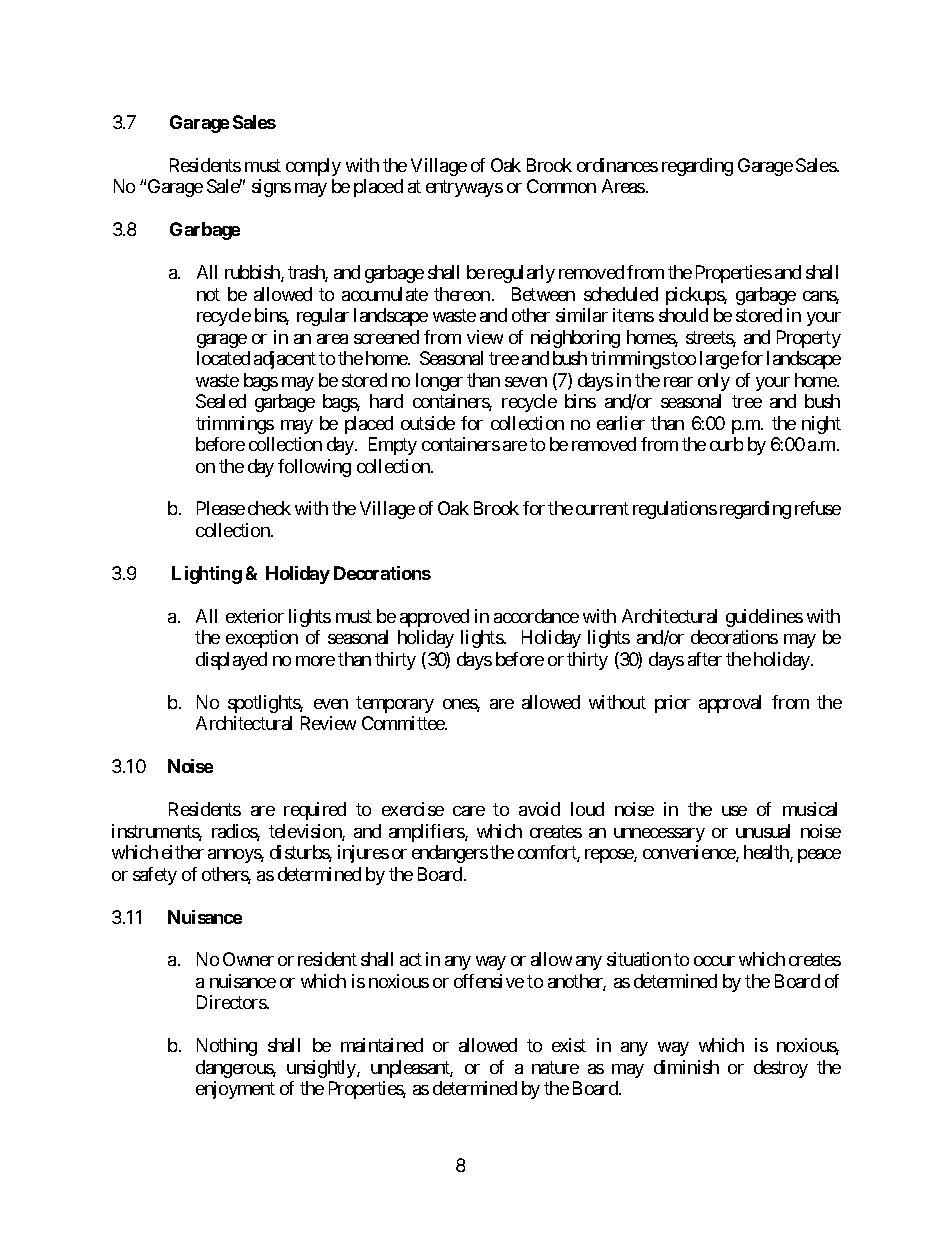  I want to click on ordinances, so click(617, 165).
